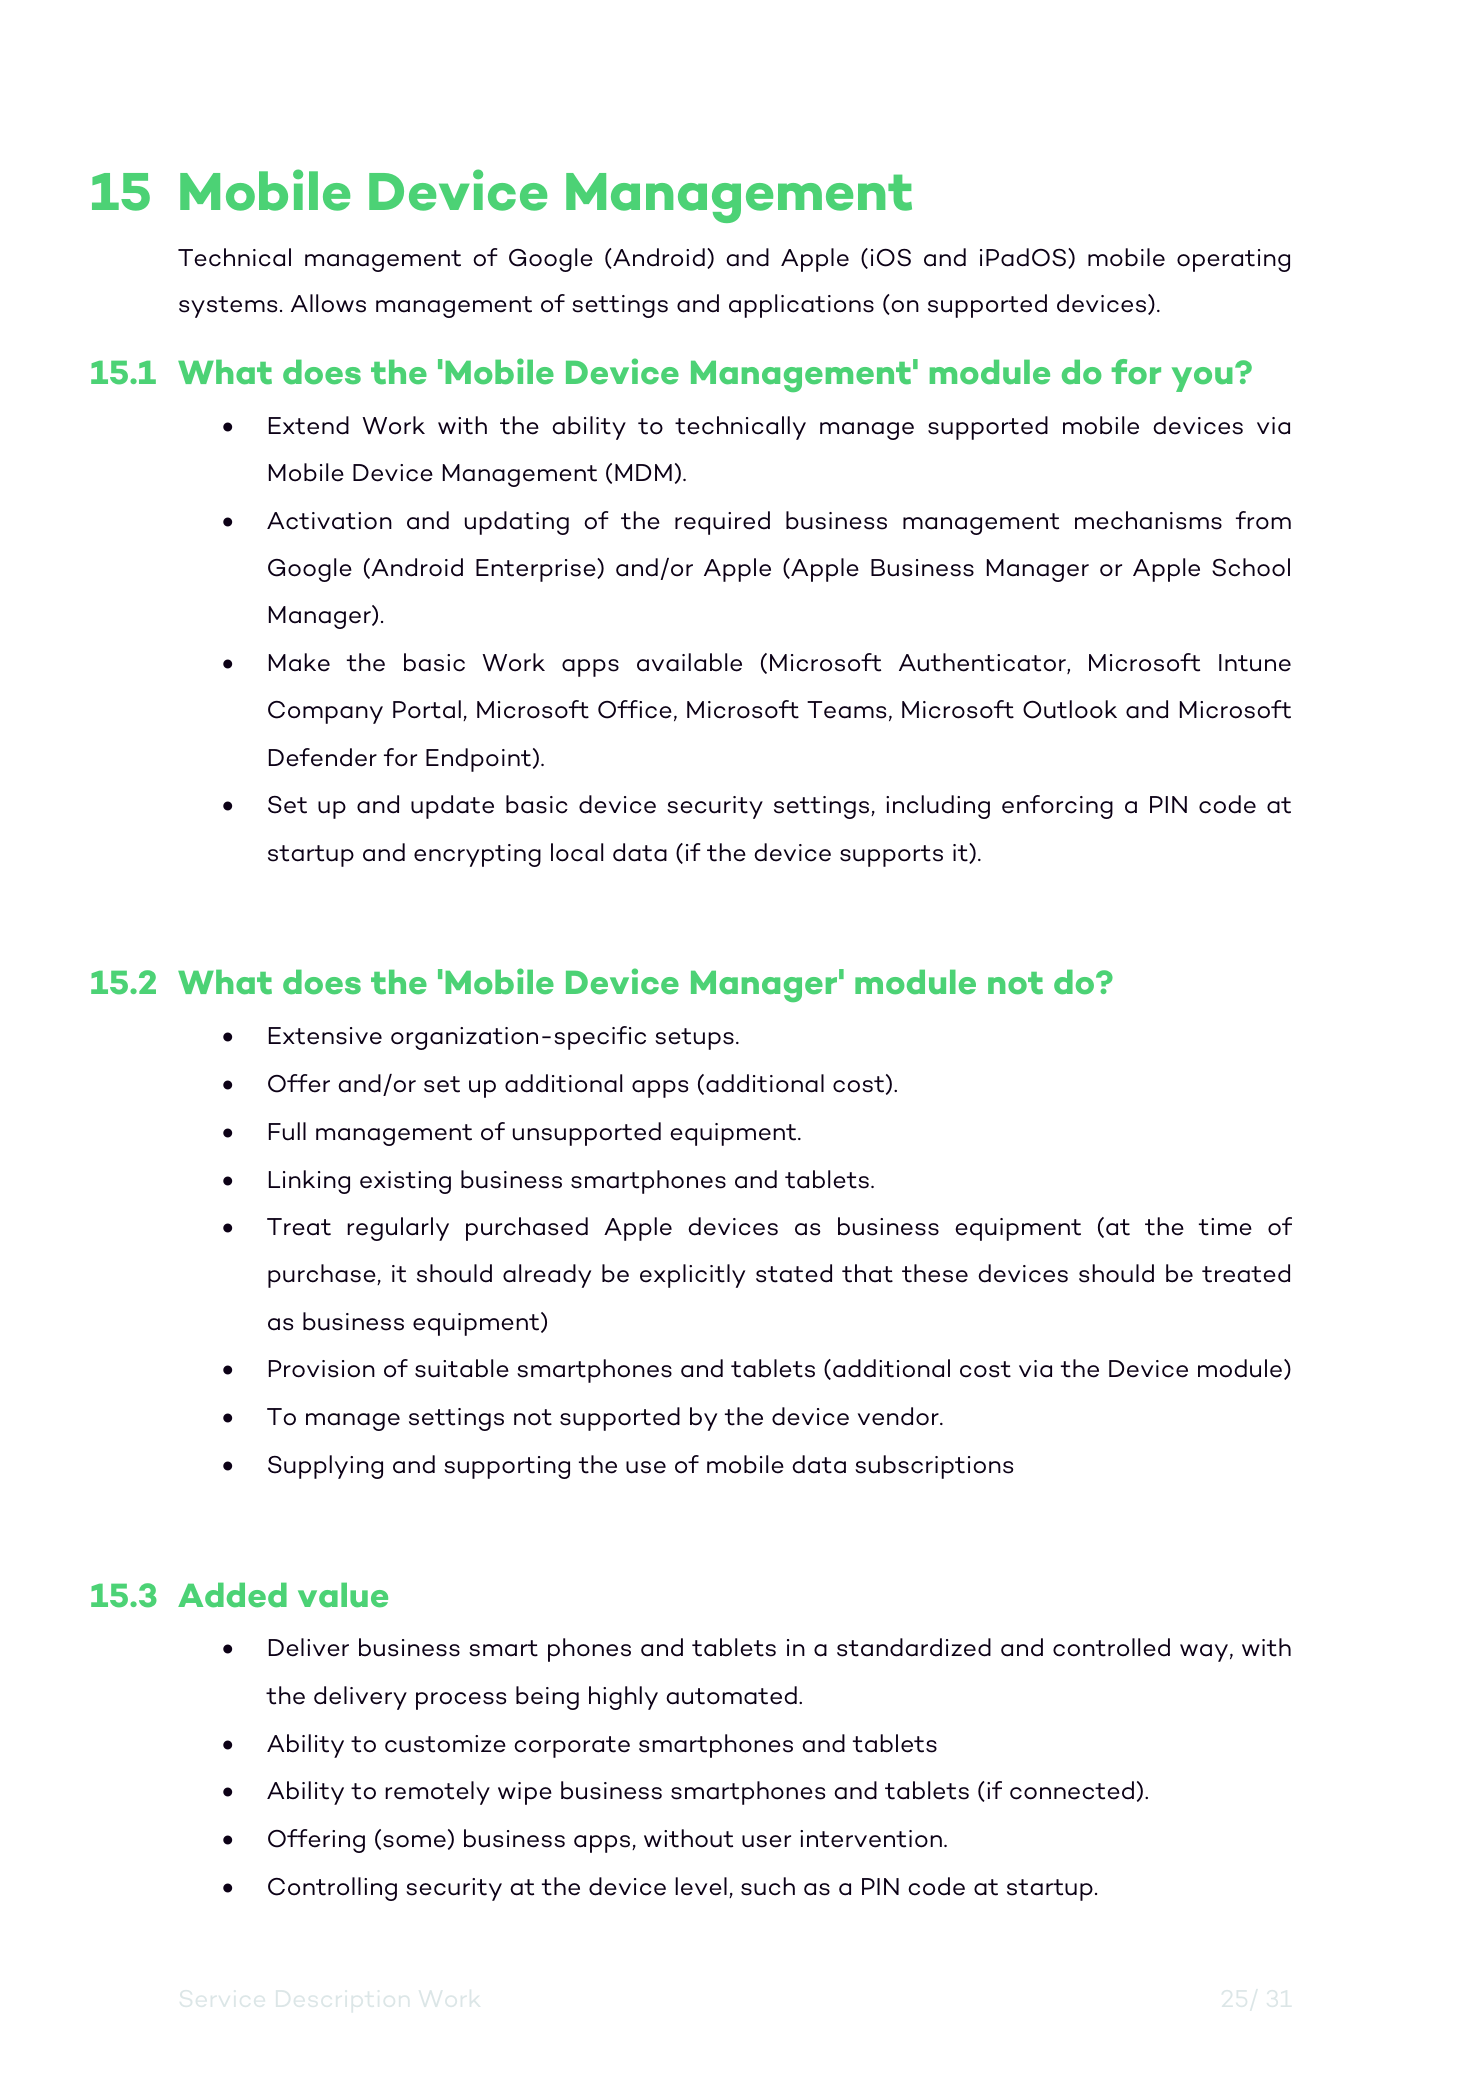  Describe the element at coordinates (328, 303) in the page. I see `Allows` at that location.
